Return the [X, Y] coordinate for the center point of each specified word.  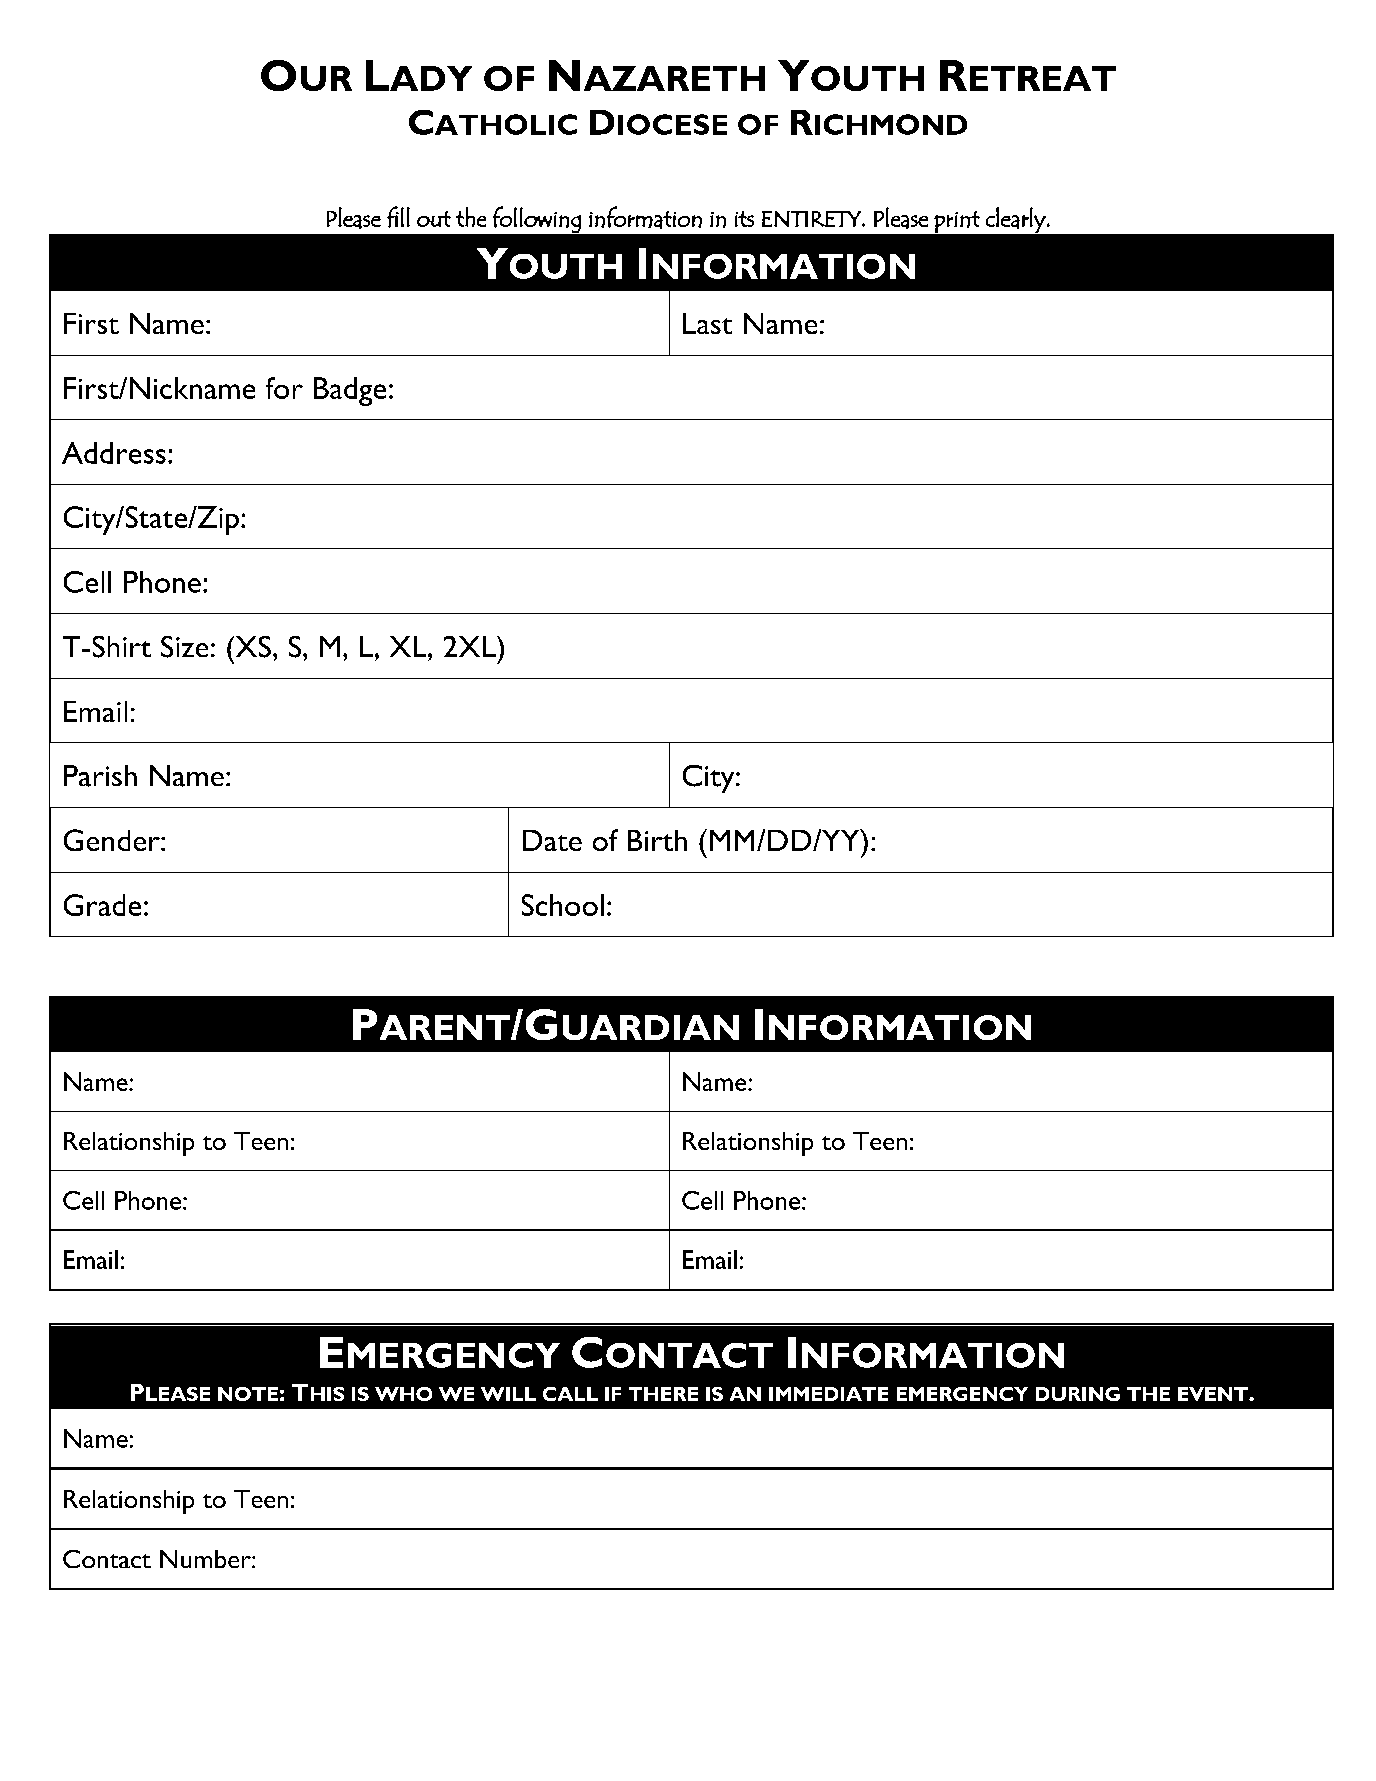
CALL [570, 1394]
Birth [657, 840]
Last [707, 323]
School [563, 905]
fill [398, 217]
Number [206, 1559]
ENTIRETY [812, 219]
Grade [102, 905]
